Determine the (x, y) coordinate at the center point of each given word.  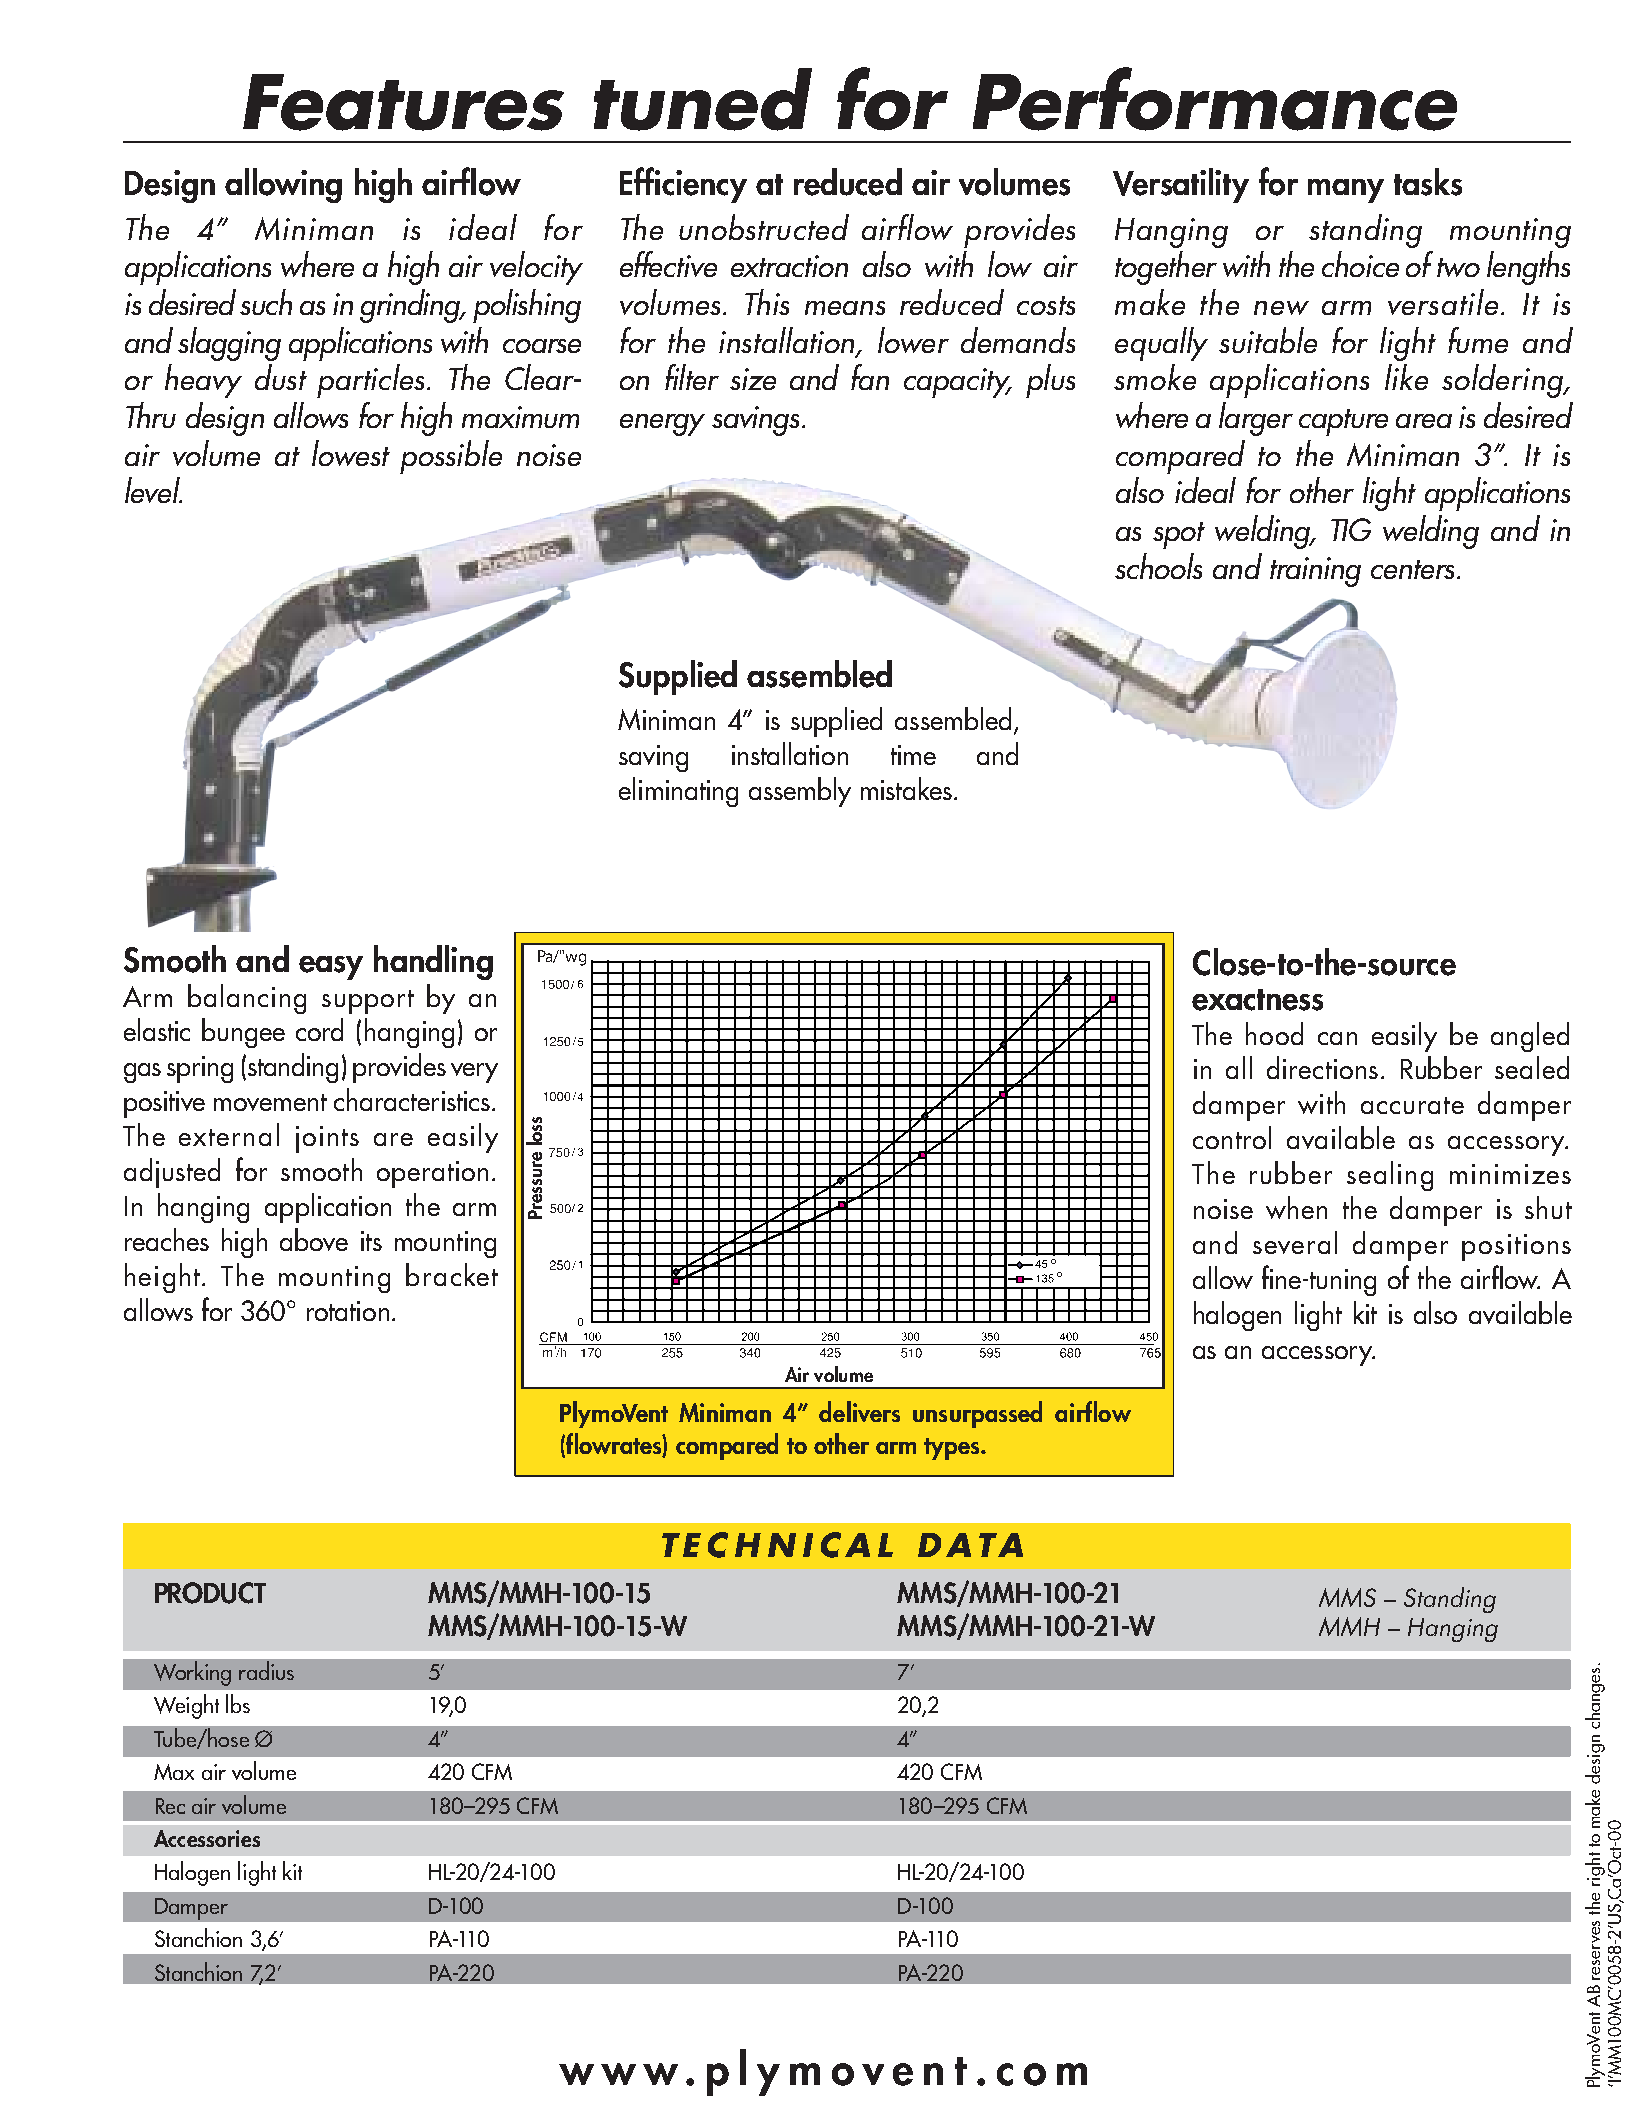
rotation (348, 1311)
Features (403, 102)
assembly (800, 792)
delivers (859, 1411)
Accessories (207, 1838)
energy (662, 425)
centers (1412, 569)
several (1295, 1242)
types (951, 1449)
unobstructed (764, 227)
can (1337, 1038)
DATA (970, 1545)
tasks (1428, 182)
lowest (351, 453)
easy (331, 968)
